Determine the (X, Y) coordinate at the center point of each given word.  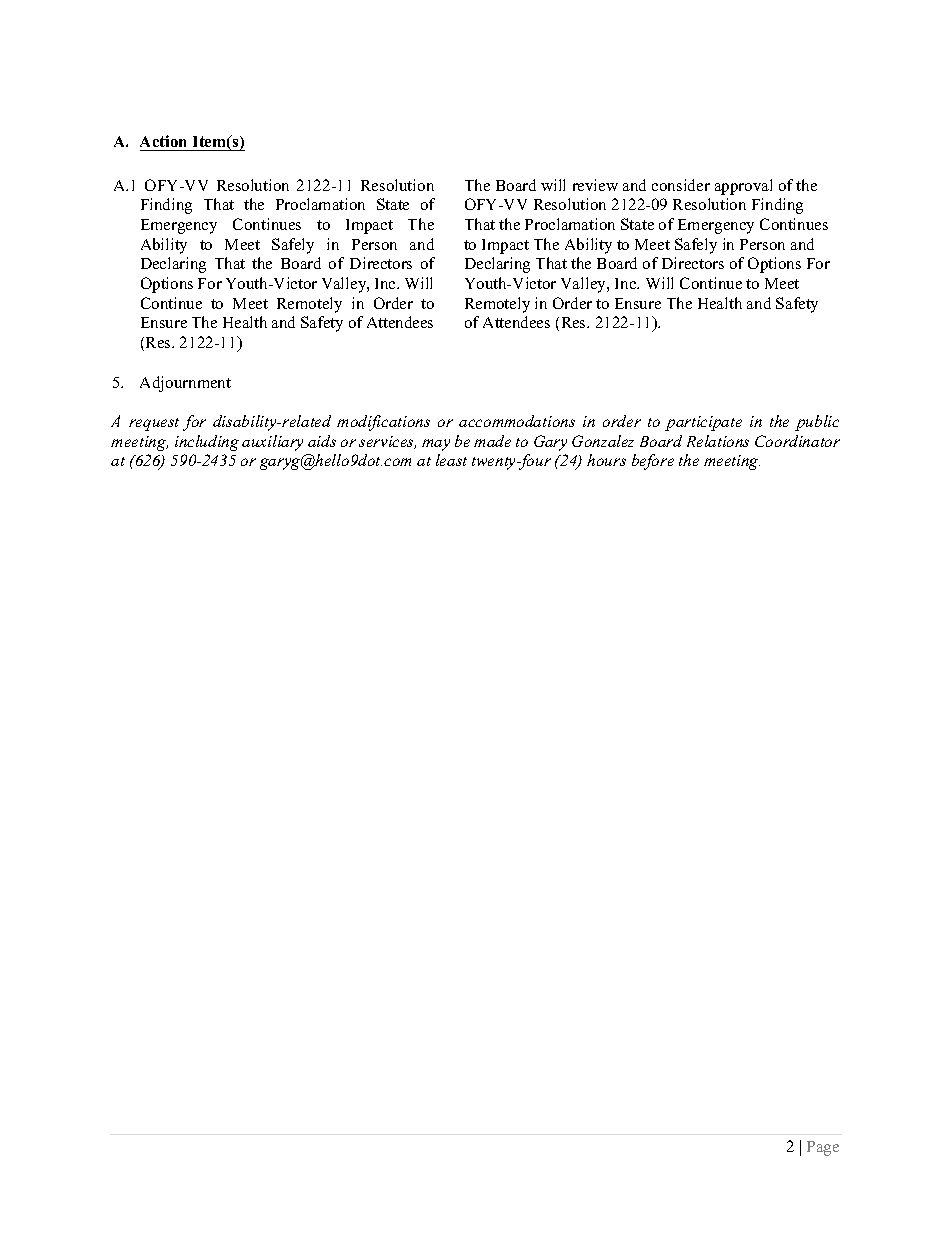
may (436, 445)
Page (823, 1148)
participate (703, 423)
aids (322, 441)
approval (743, 187)
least (451, 460)
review (595, 185)
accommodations (517, 421)
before (653, 462)
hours (606, 460)
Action (163, 141)
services (387, 442)
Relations (718, 441)
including (207, 443)
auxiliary (272, 443)
